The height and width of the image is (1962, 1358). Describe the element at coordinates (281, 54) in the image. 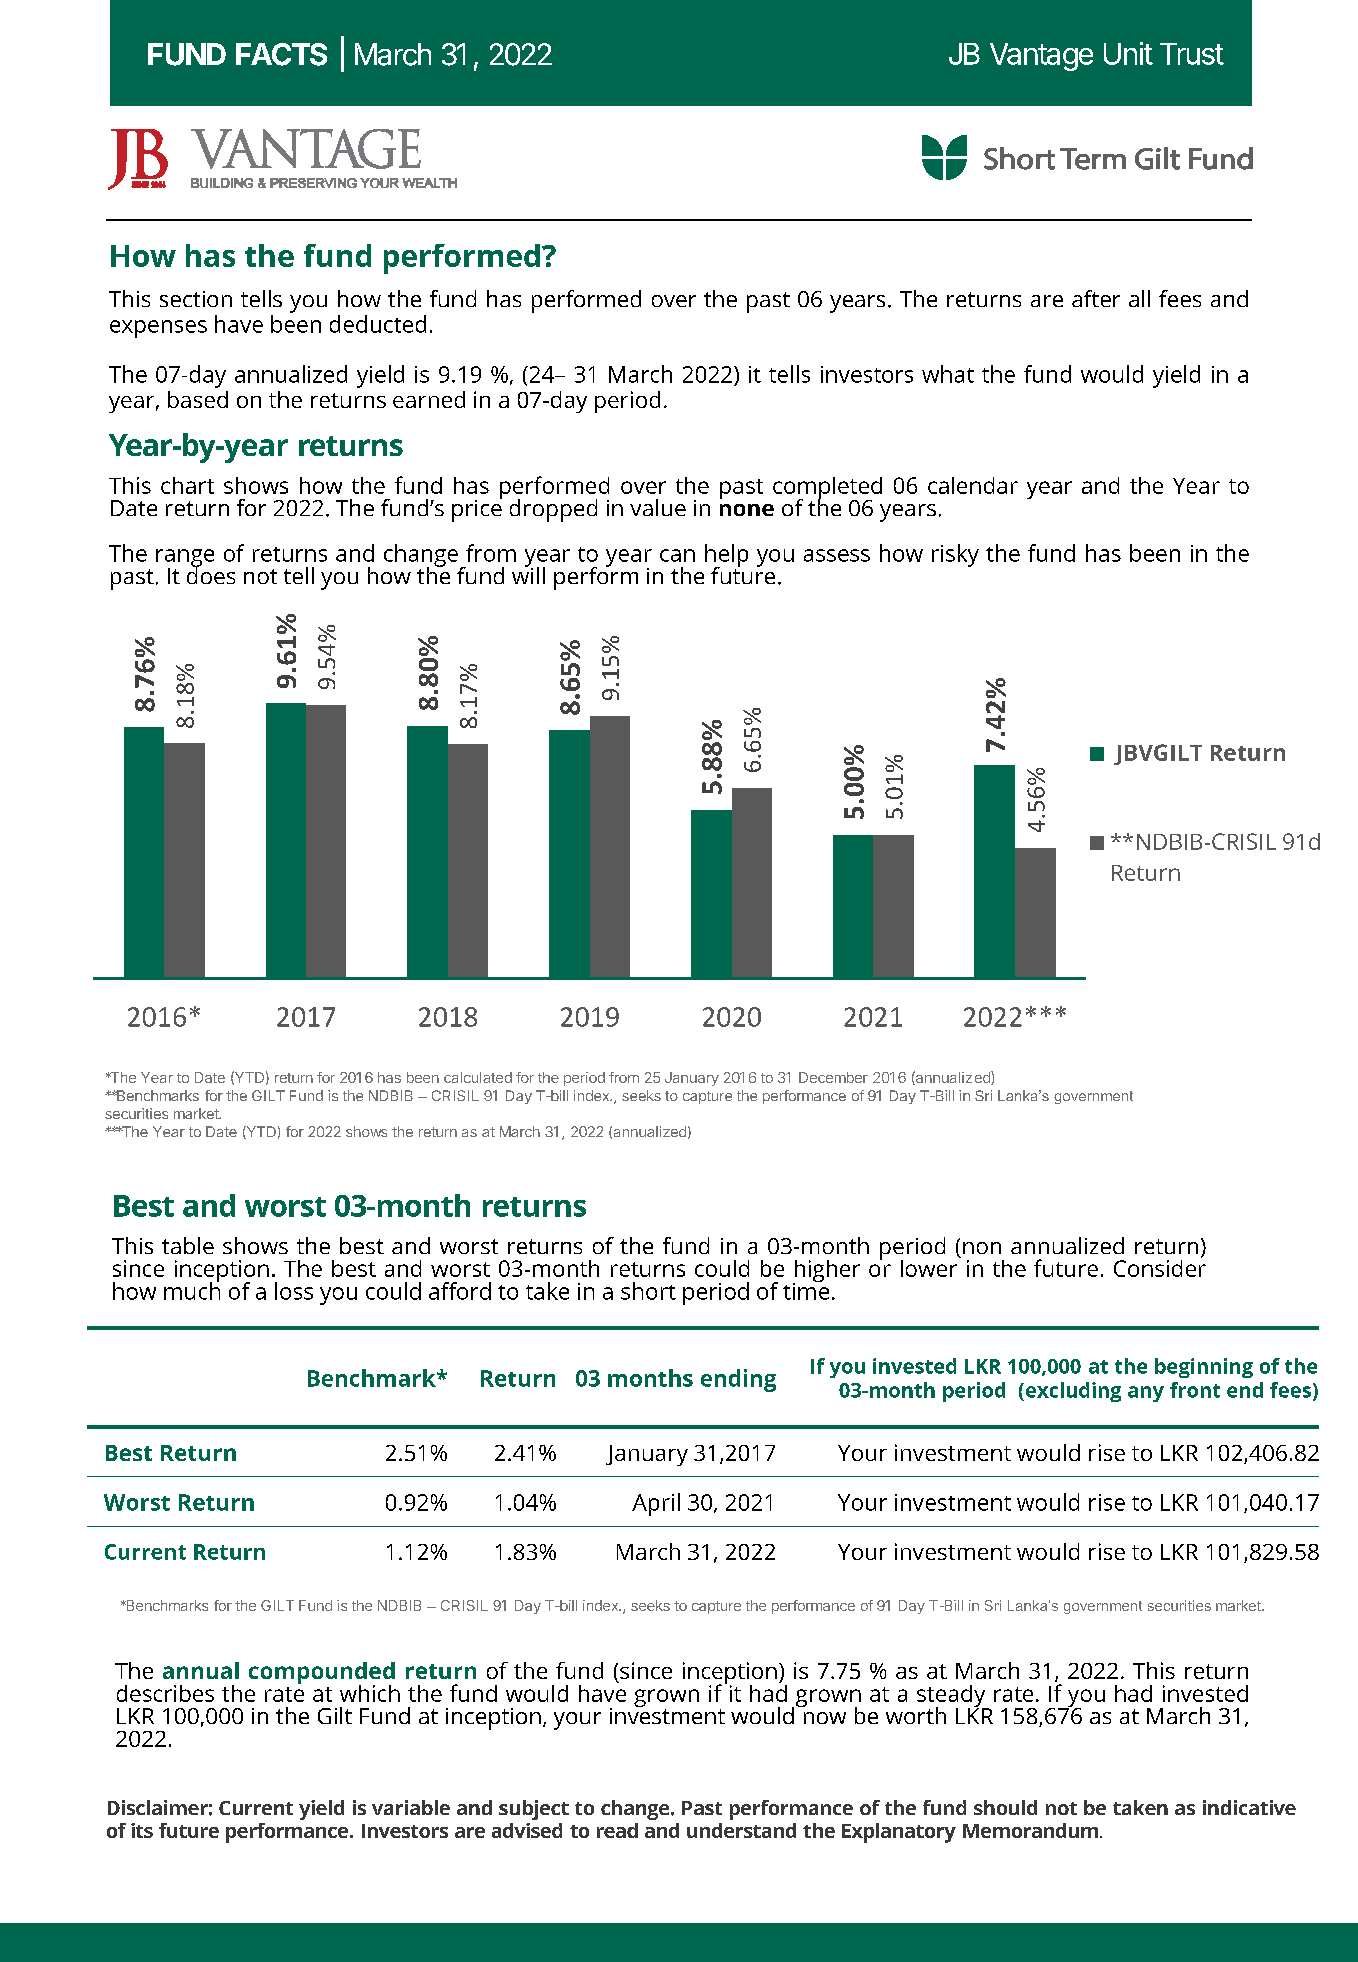

I see `FACTS` at that location.
